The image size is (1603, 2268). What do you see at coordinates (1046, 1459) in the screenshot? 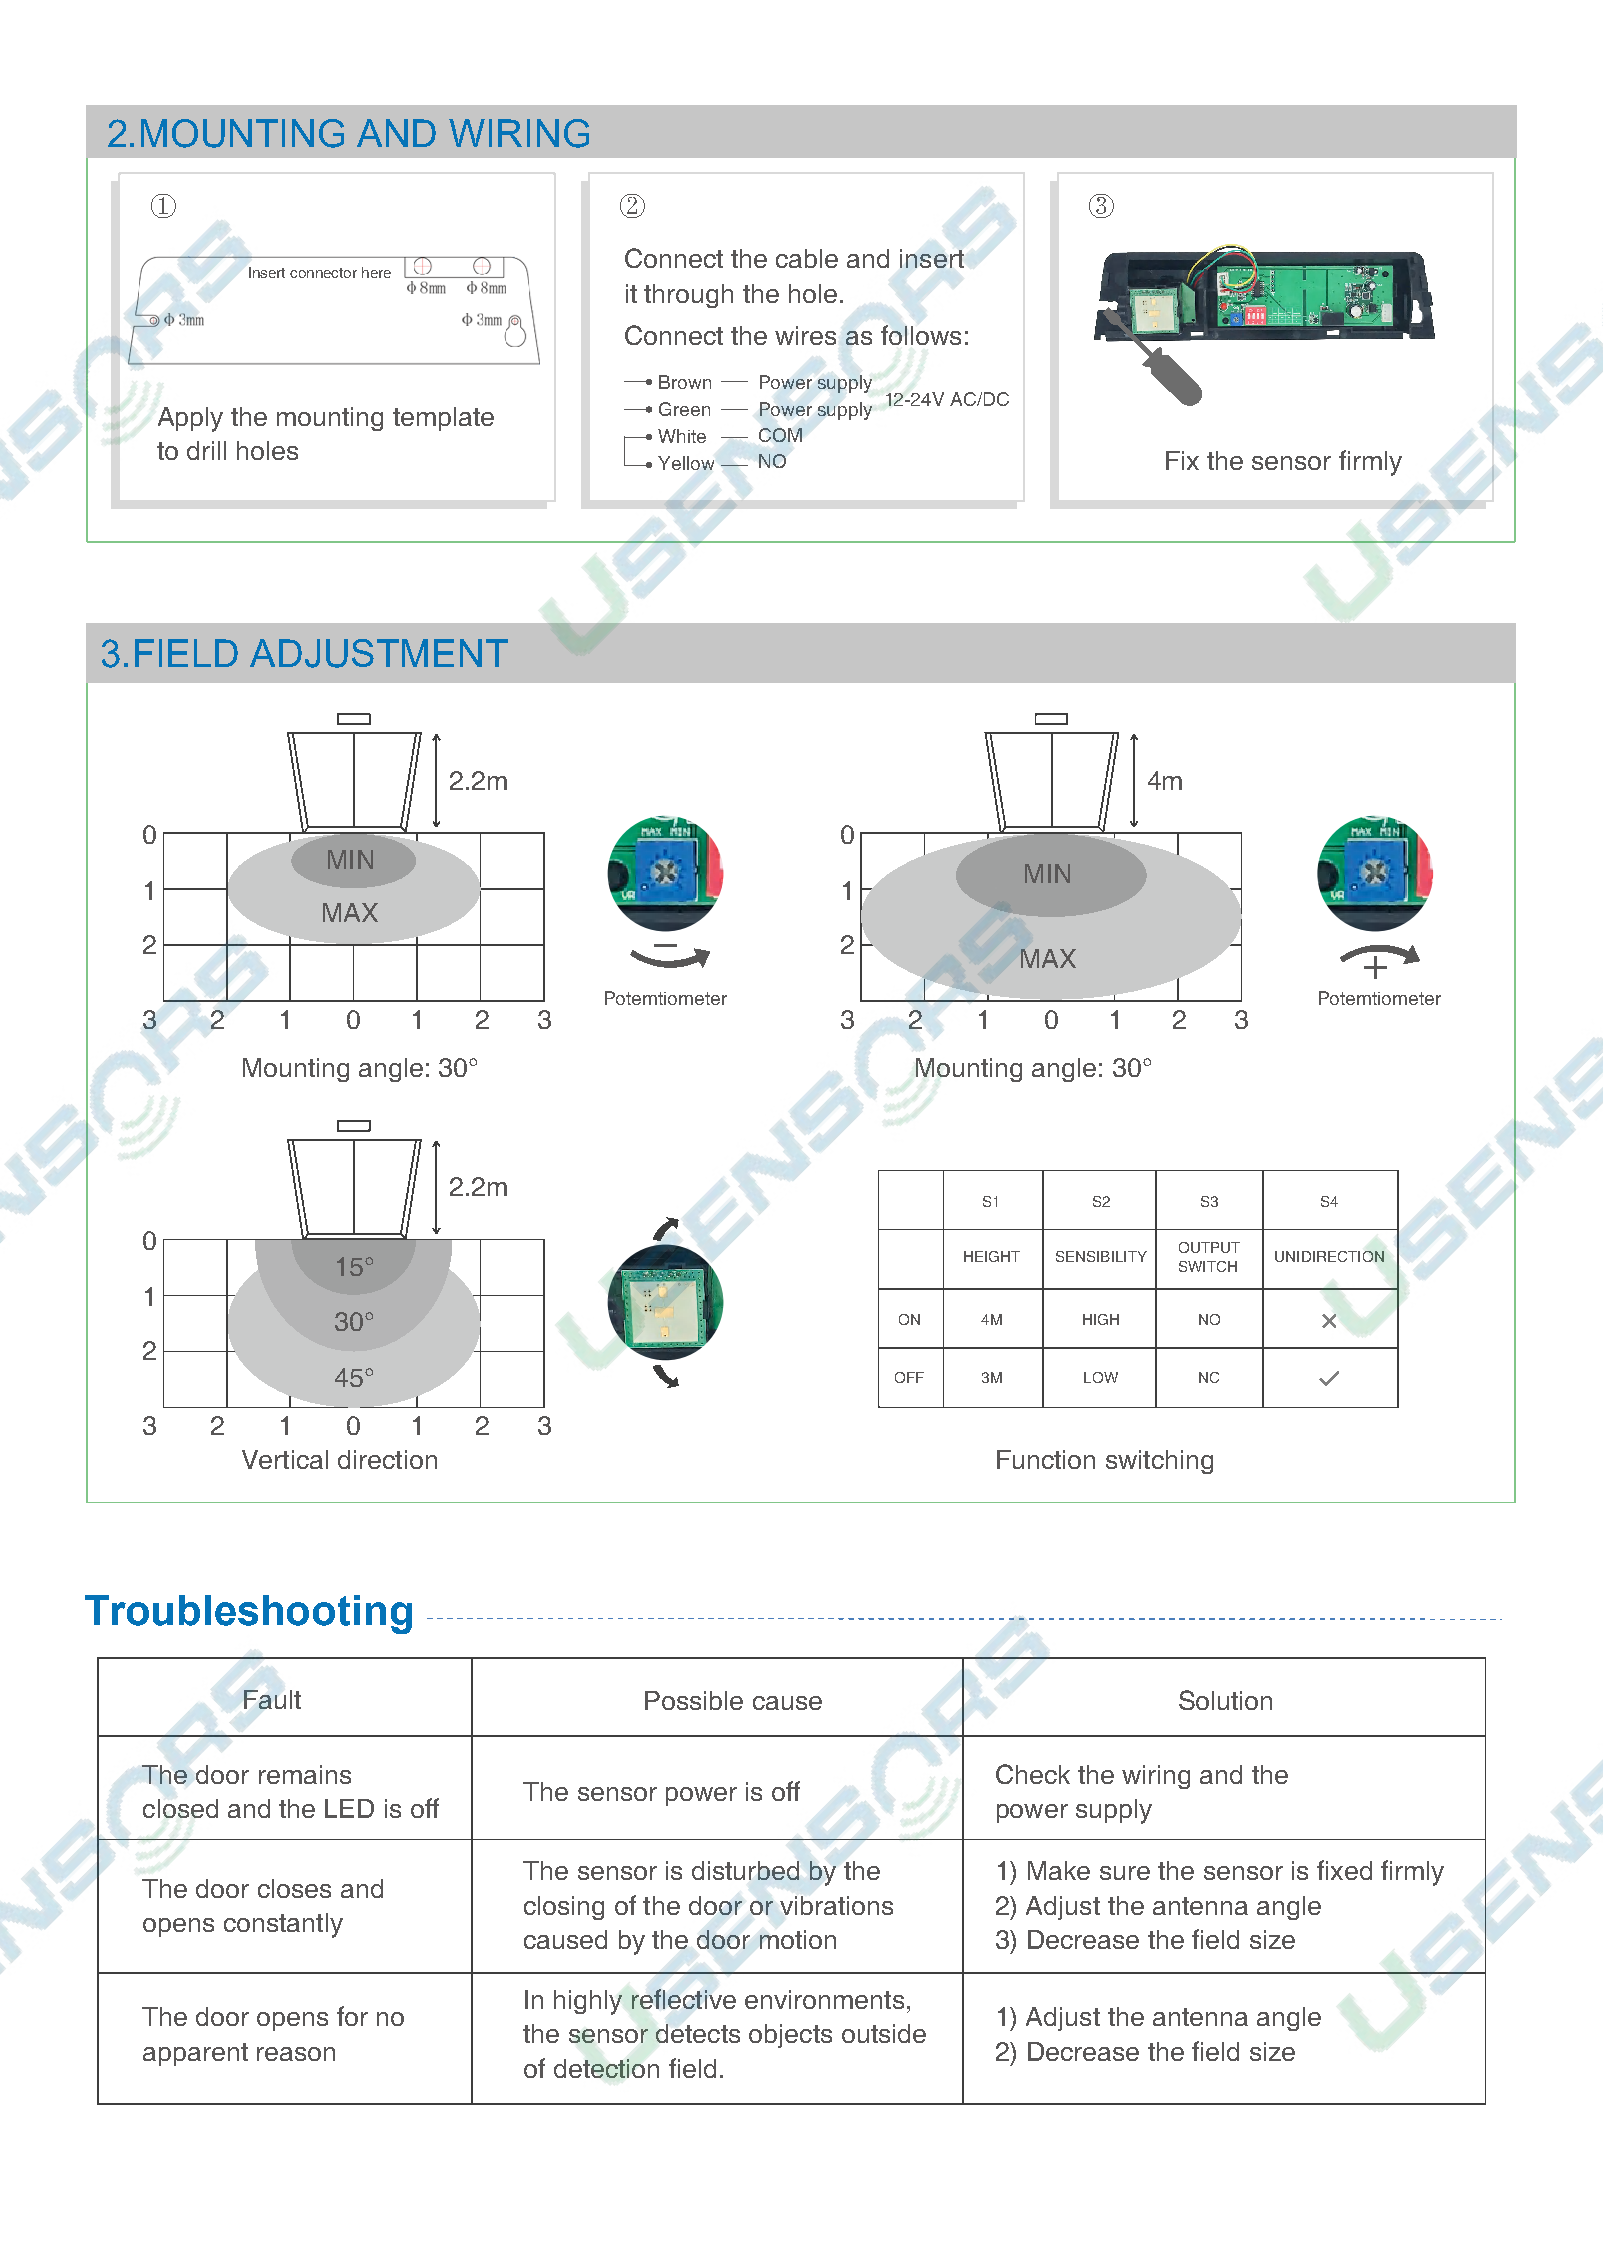
I see `Function` at bounding box center [1046, 1459].
